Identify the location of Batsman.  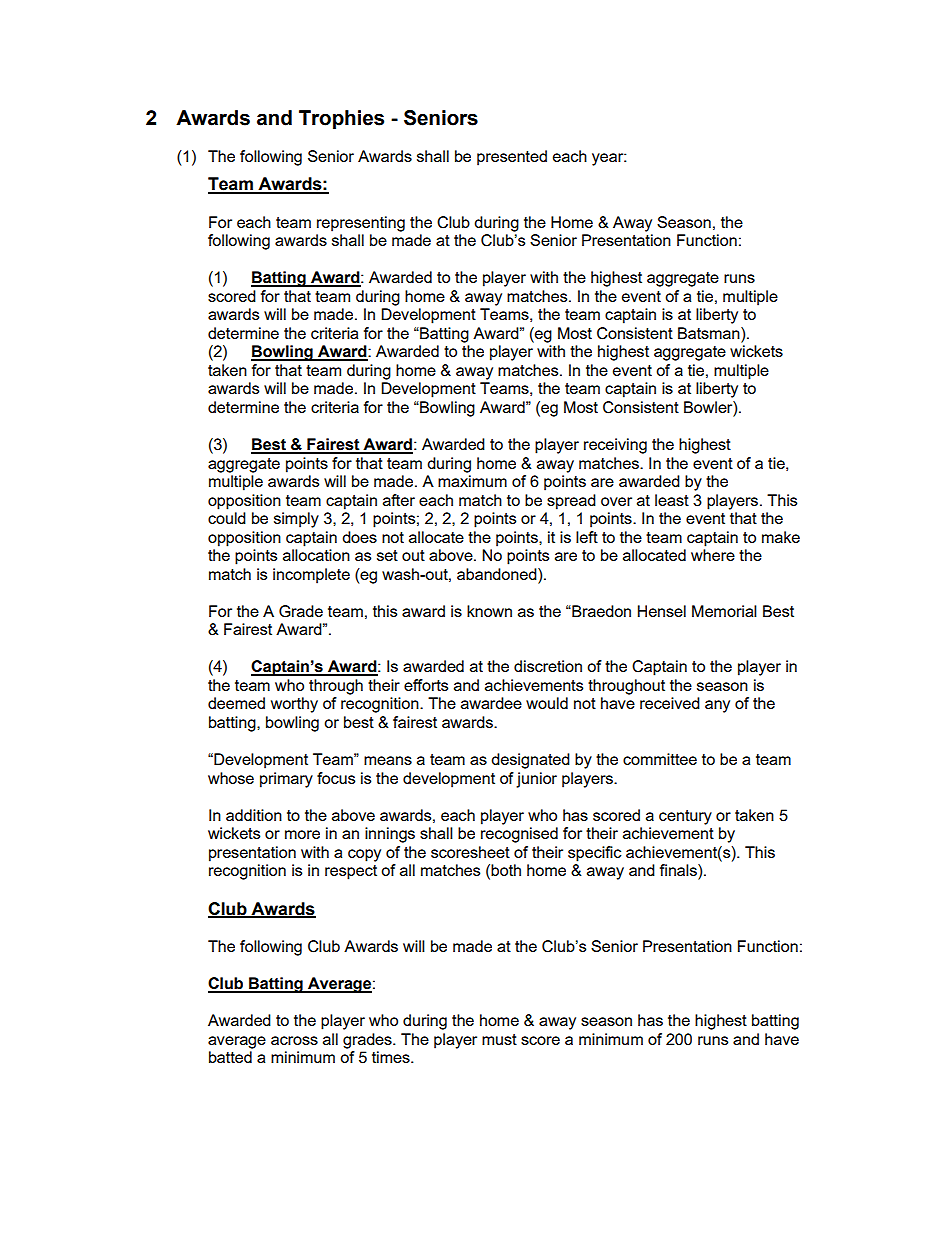
(710, 334).
